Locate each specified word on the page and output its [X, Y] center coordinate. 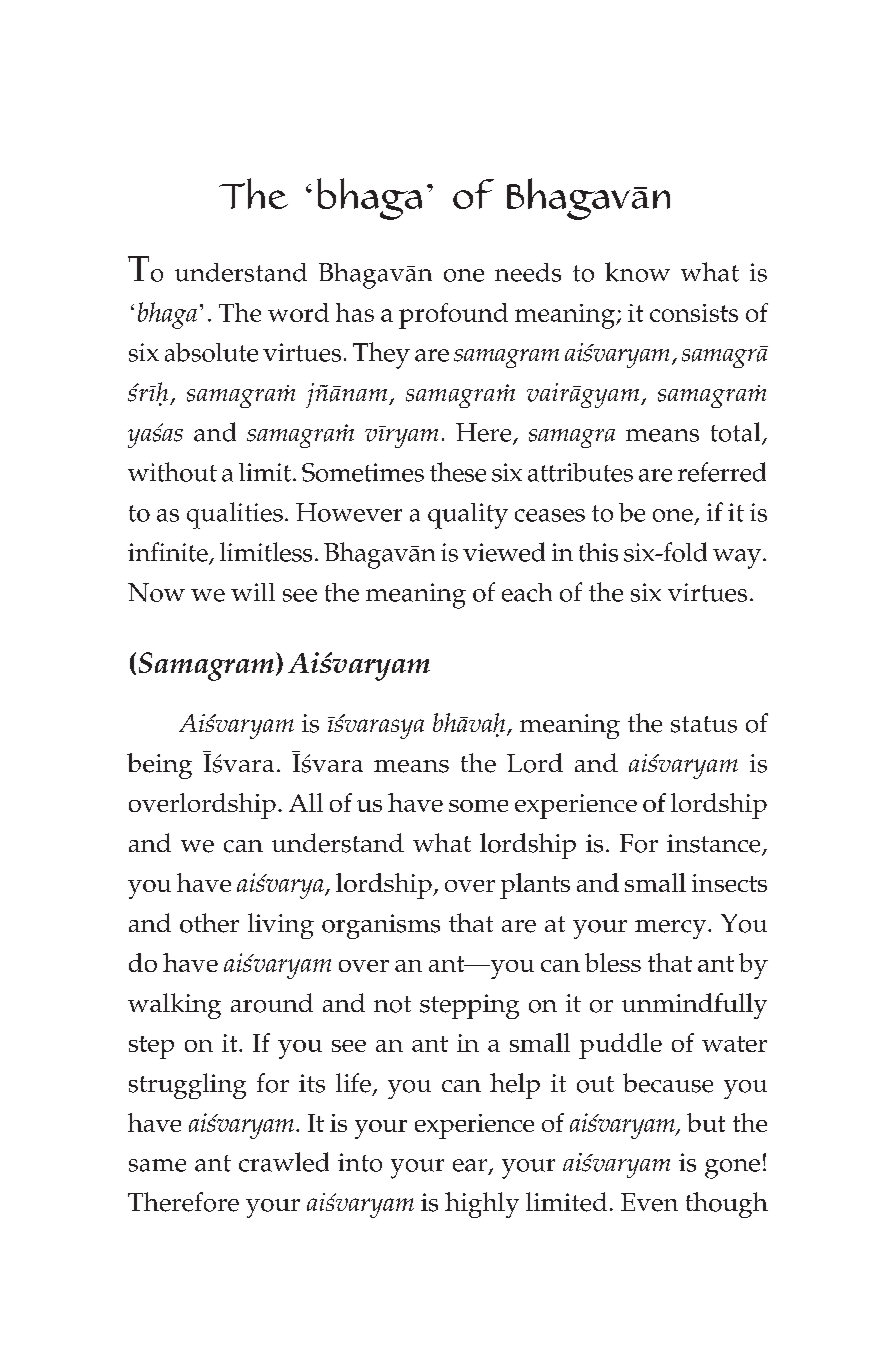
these [458, 472]
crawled [284, 1162]
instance [715, 844]
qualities [235, 515]
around [272, 1003]
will [253, 592]
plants [535, 886]
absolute [211, 352]
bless [613, 962]
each [527, 592]
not [392, 1004]
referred [722, 472]
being [159, 766]
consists [694, 313]
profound [453, 316]
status [704, 724]
